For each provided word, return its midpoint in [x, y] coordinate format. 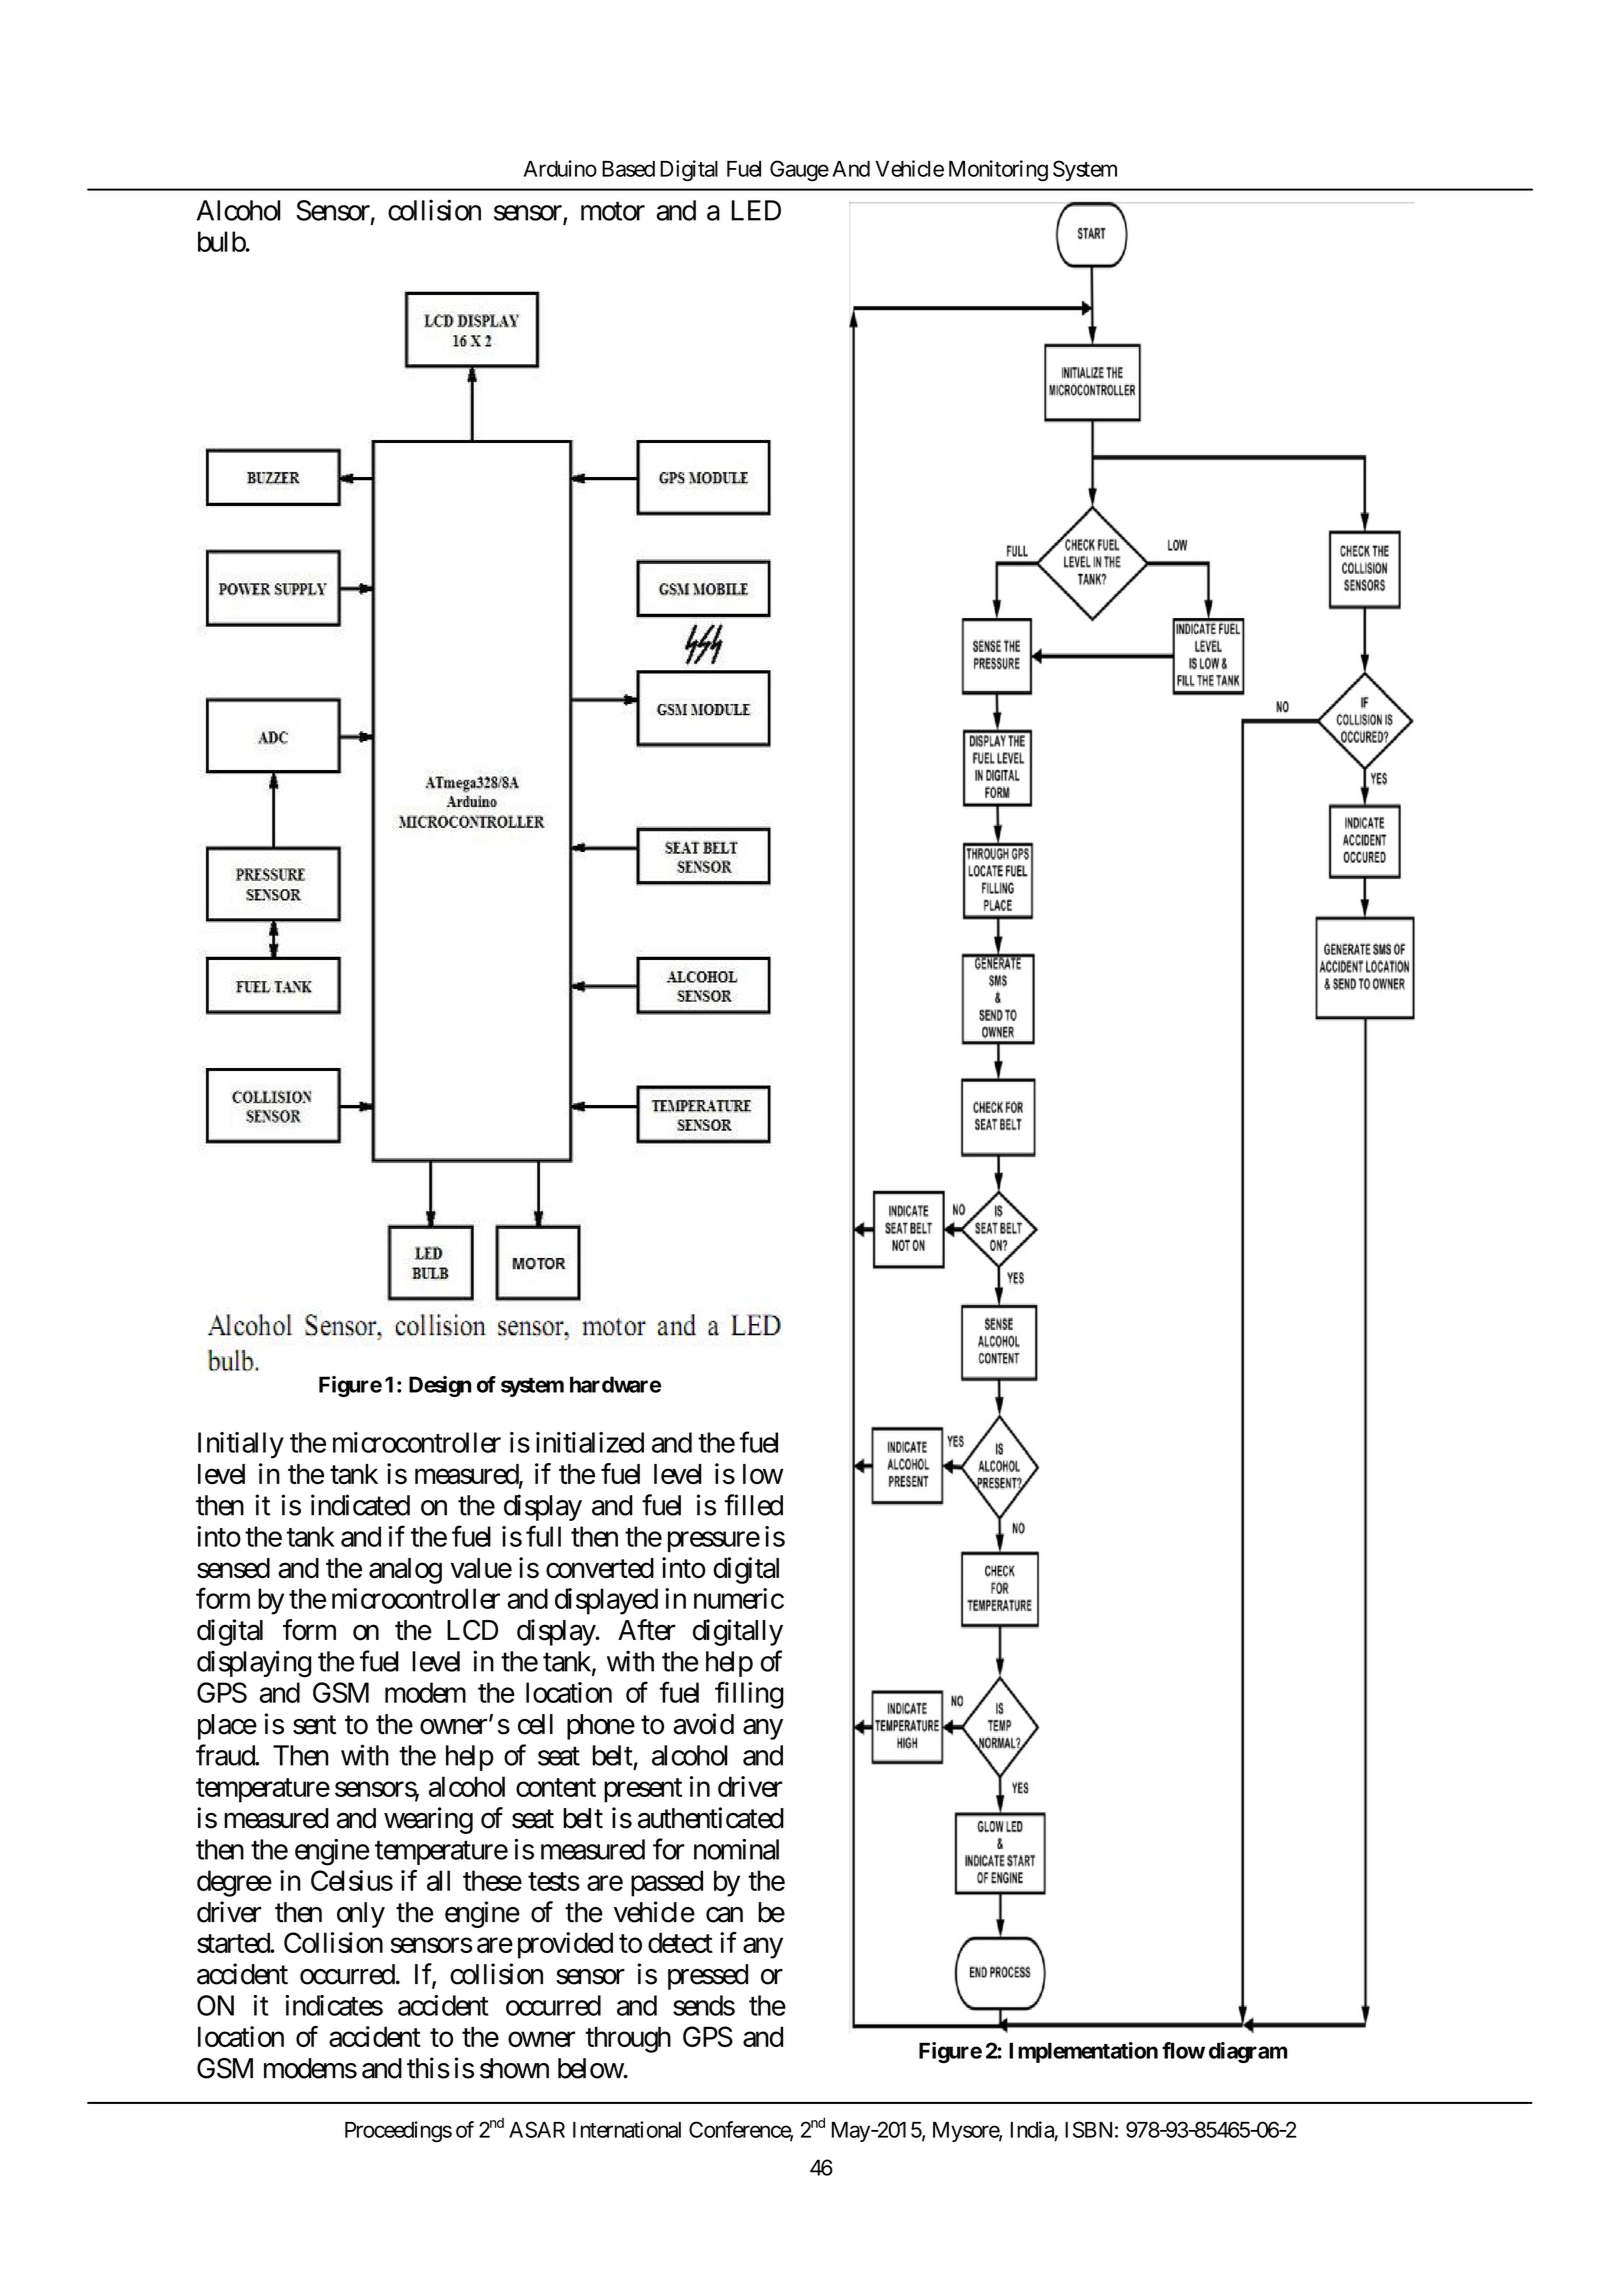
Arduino [560, 168]
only [361, 1915]
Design [440, 1386]
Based [628, 169]
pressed [708, 1977]
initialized [590, 1442]
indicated [360, 1505]
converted [600, 1568]
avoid [703, 1724]
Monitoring [998, 171]
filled [753, 1505]
